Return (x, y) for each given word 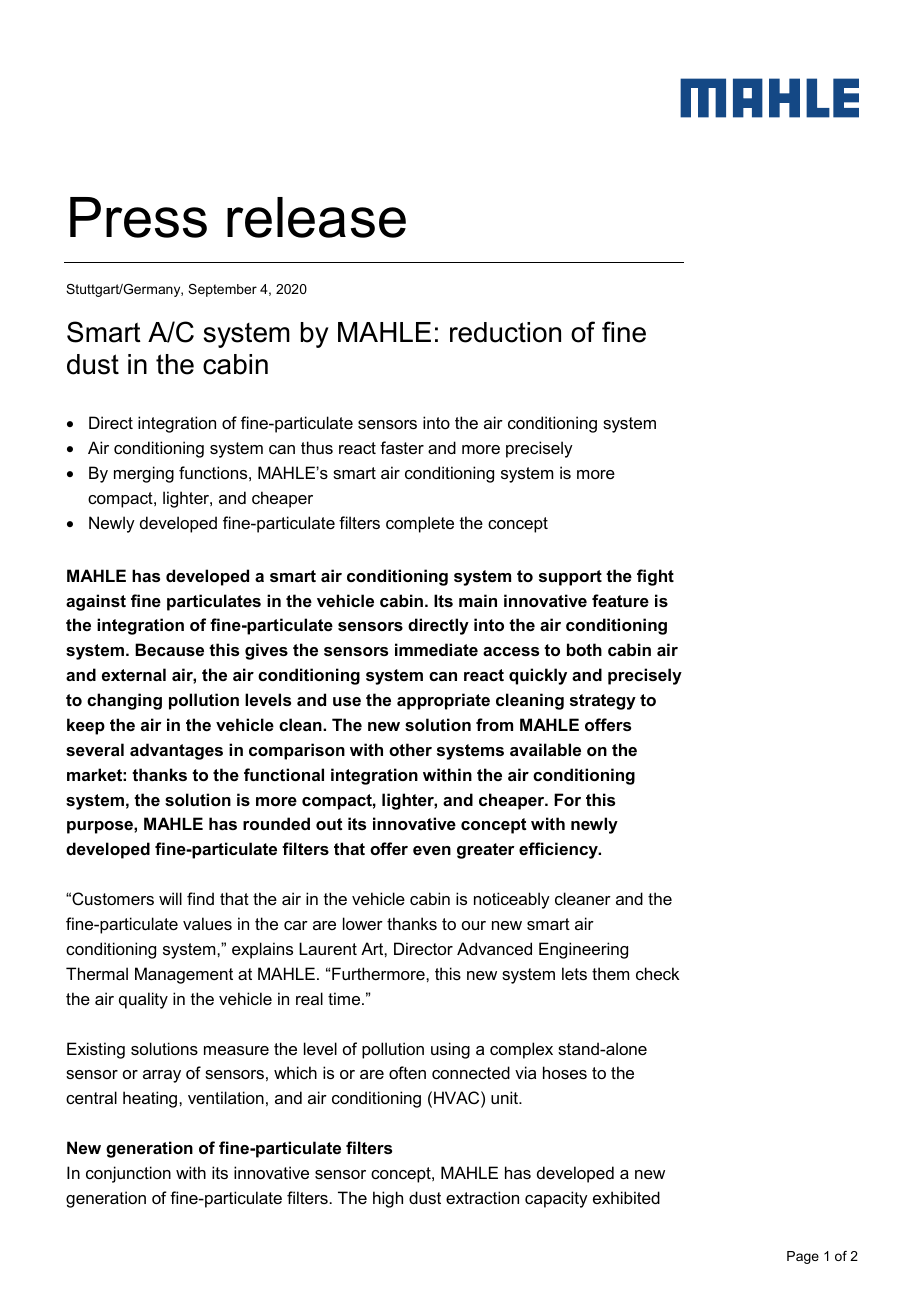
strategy (603, 702)
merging (144, 474)
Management (184, 975)
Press (138, 217)
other (410, 749)
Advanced (494, 948)
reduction (505, 332)
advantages (176, 751)
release (316, 217)
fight (655, 577)
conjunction (128, 1174)
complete (420, 524)
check (658, 973)
